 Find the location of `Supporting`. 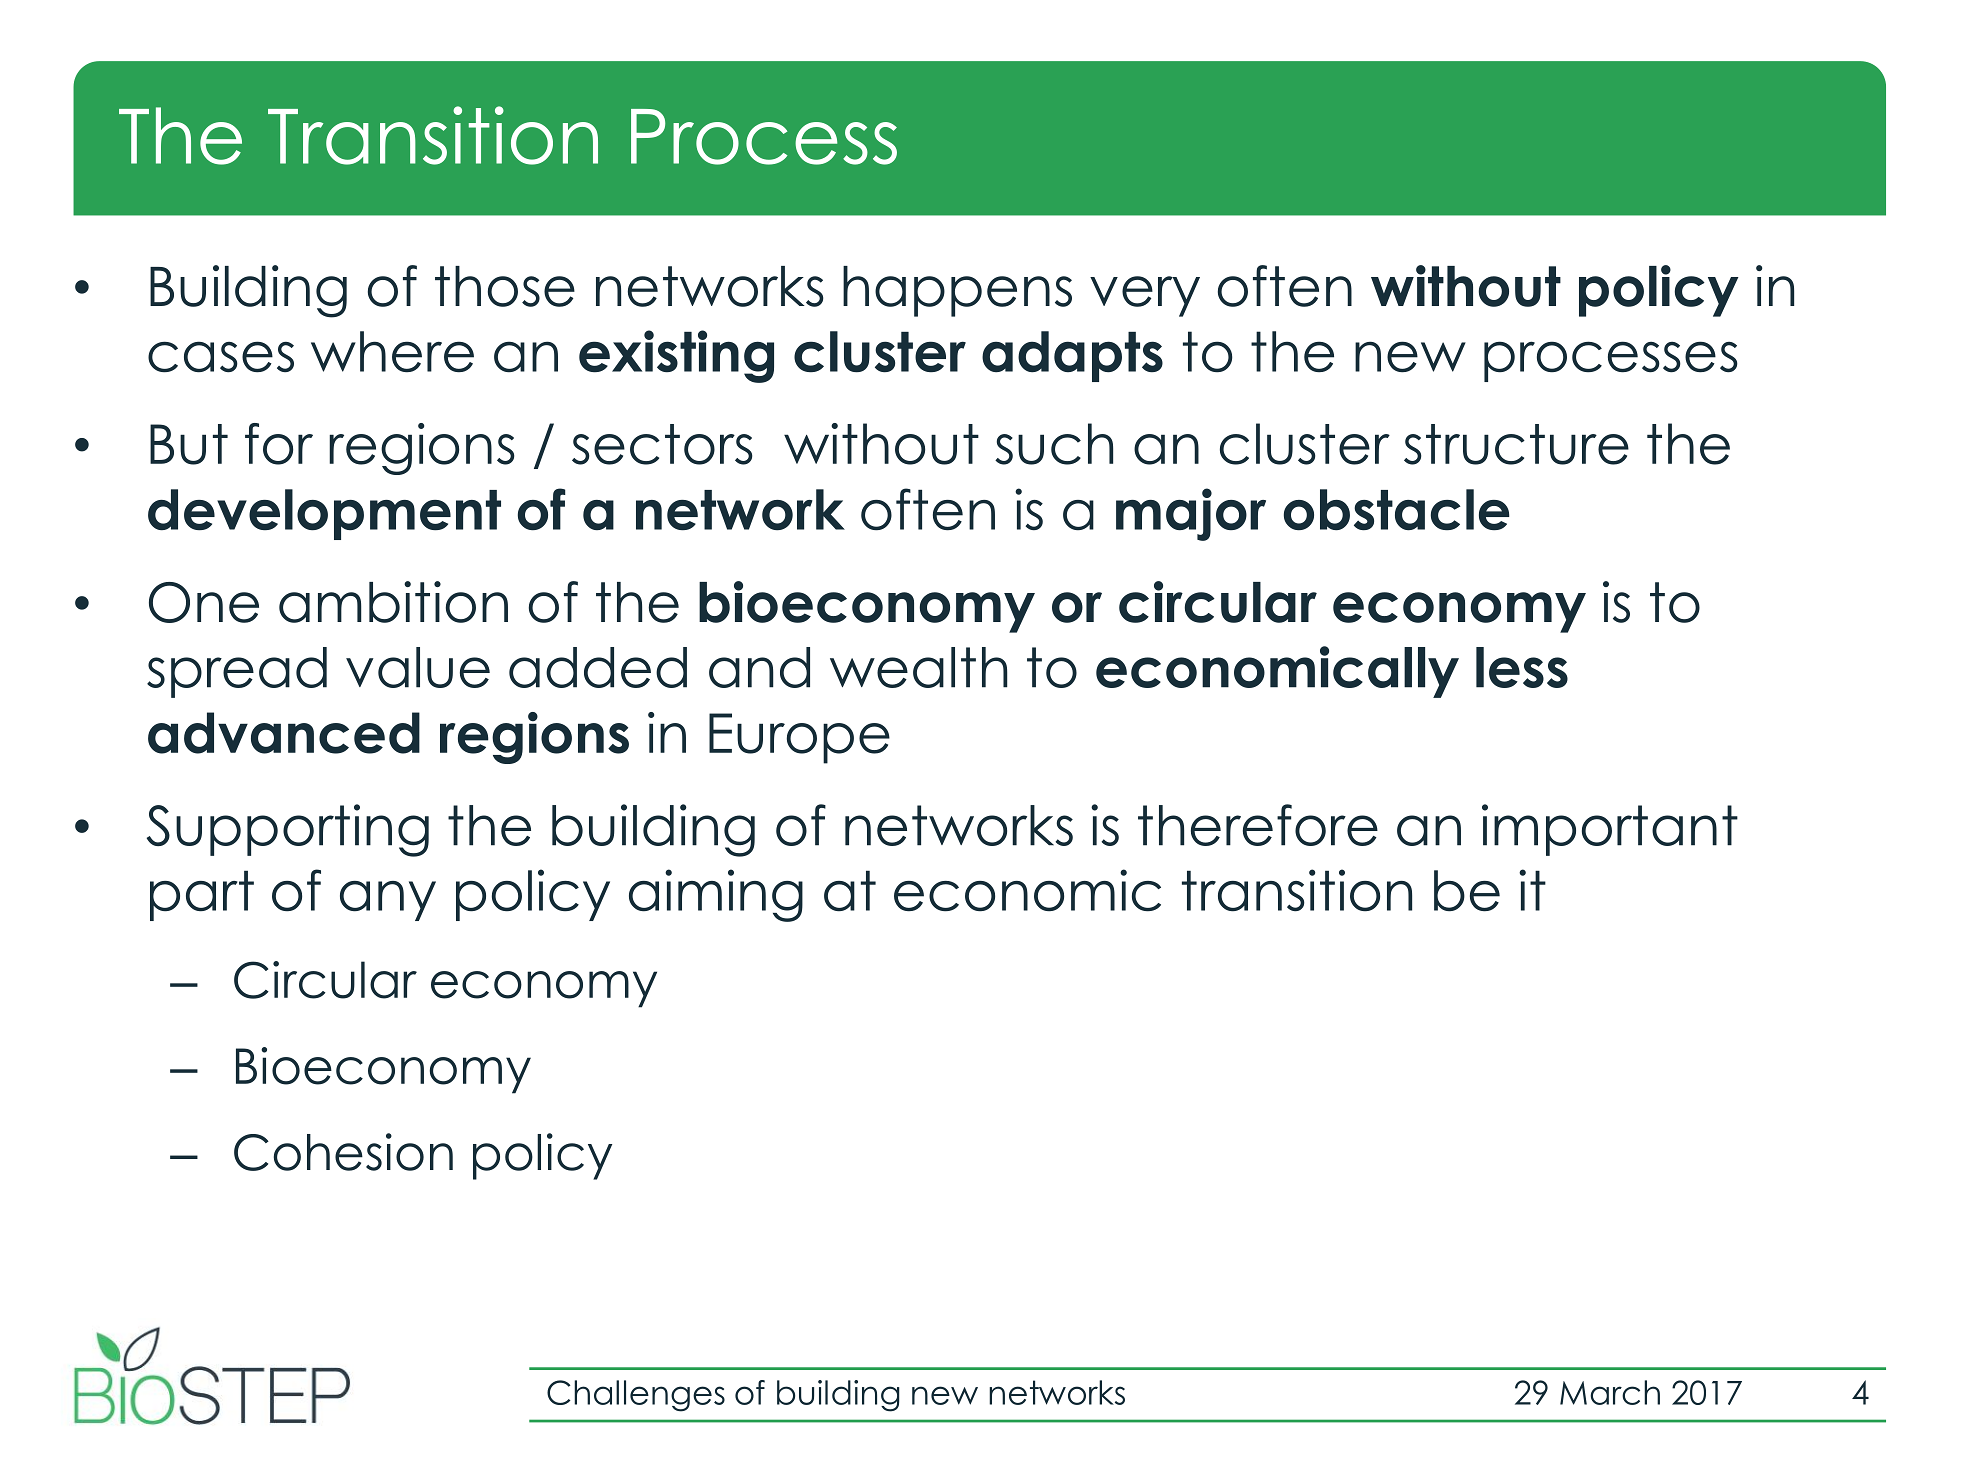

Supporting is located at coordinates (288, 830).
